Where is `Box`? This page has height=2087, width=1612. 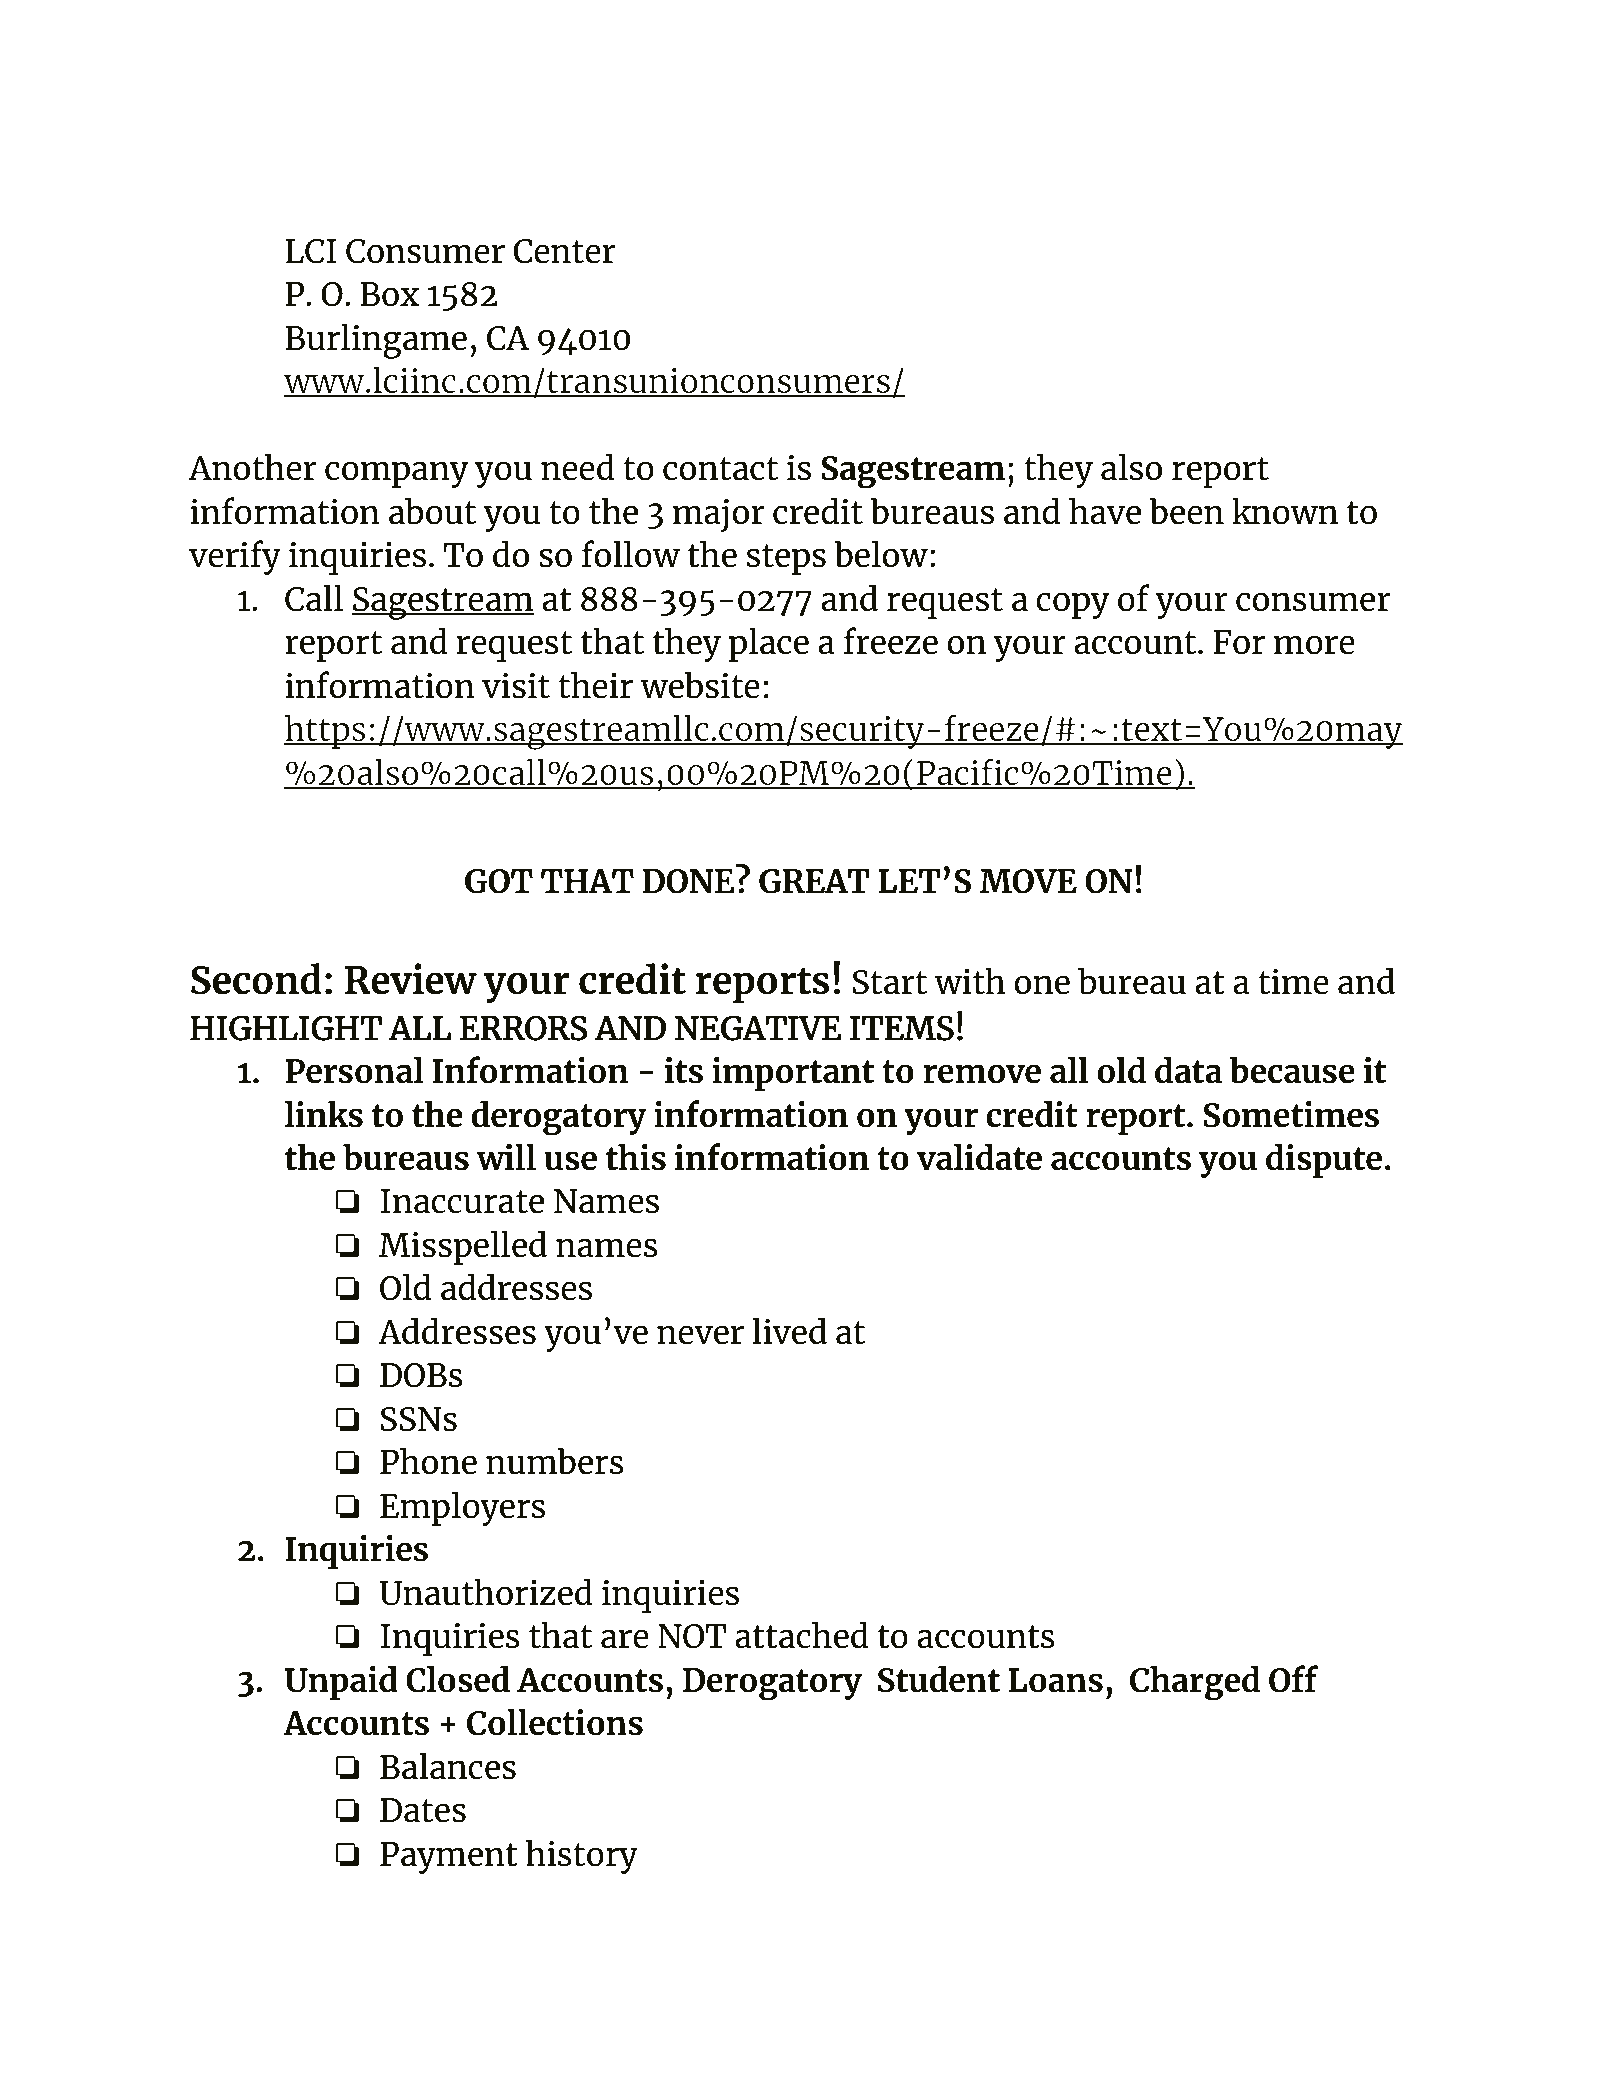 Box is located at coordinates (389, 294).
